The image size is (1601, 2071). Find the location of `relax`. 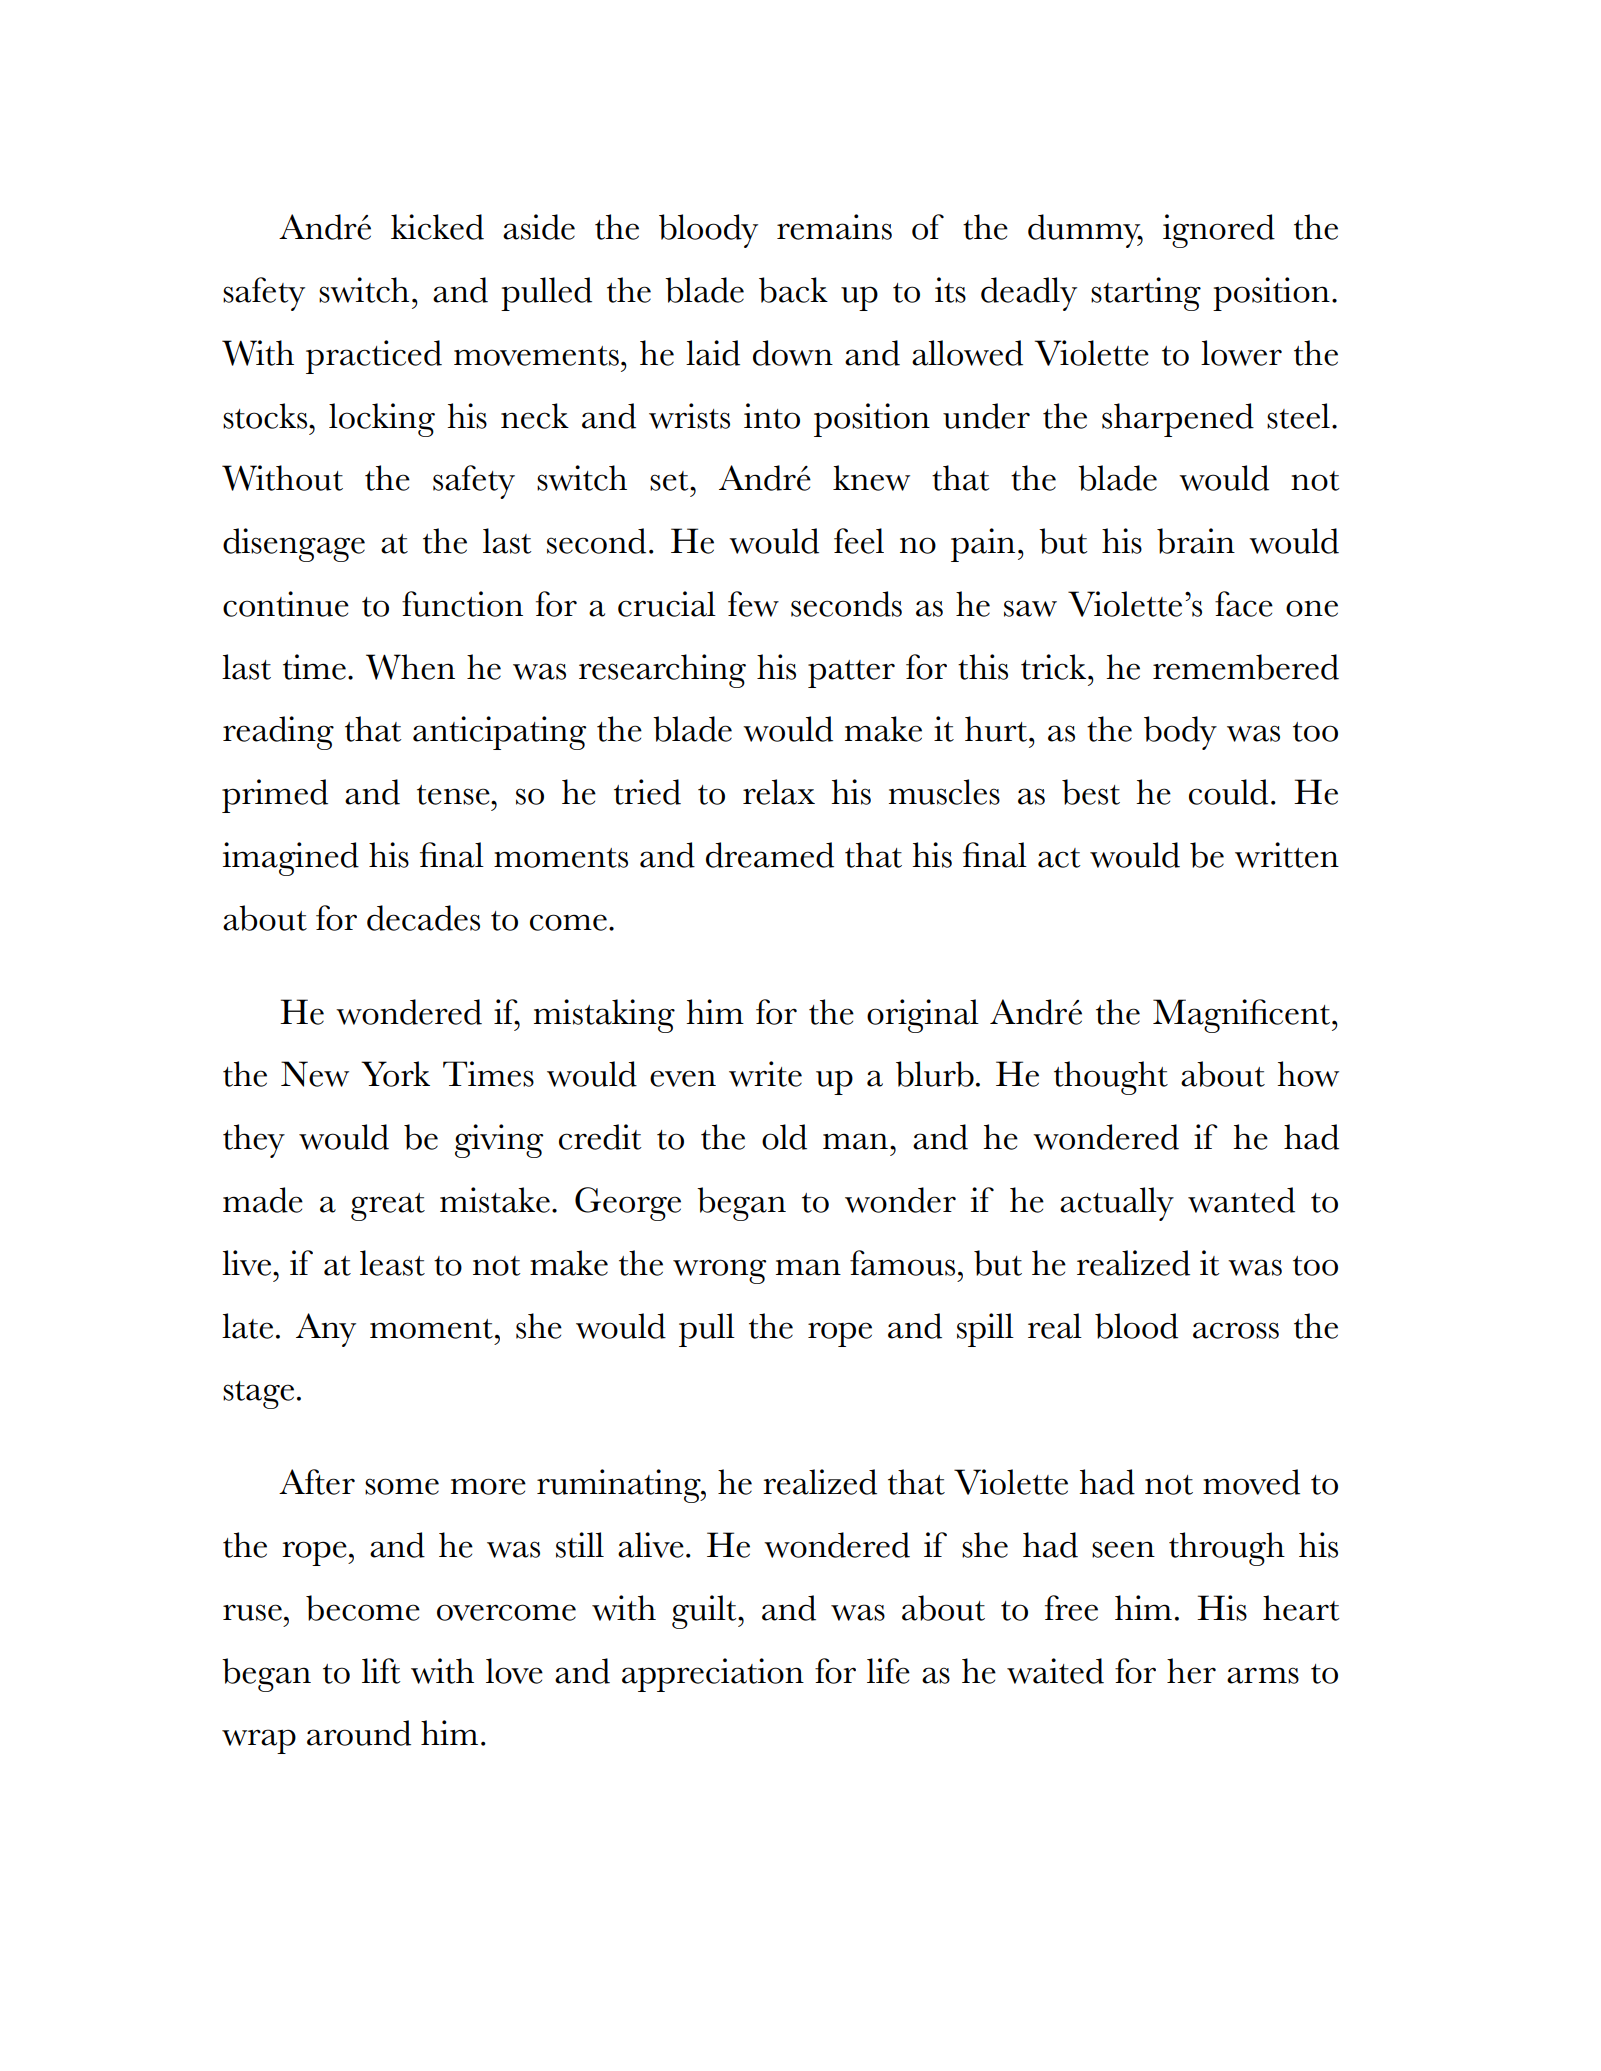

relax is located at coordinates (779, 792).
